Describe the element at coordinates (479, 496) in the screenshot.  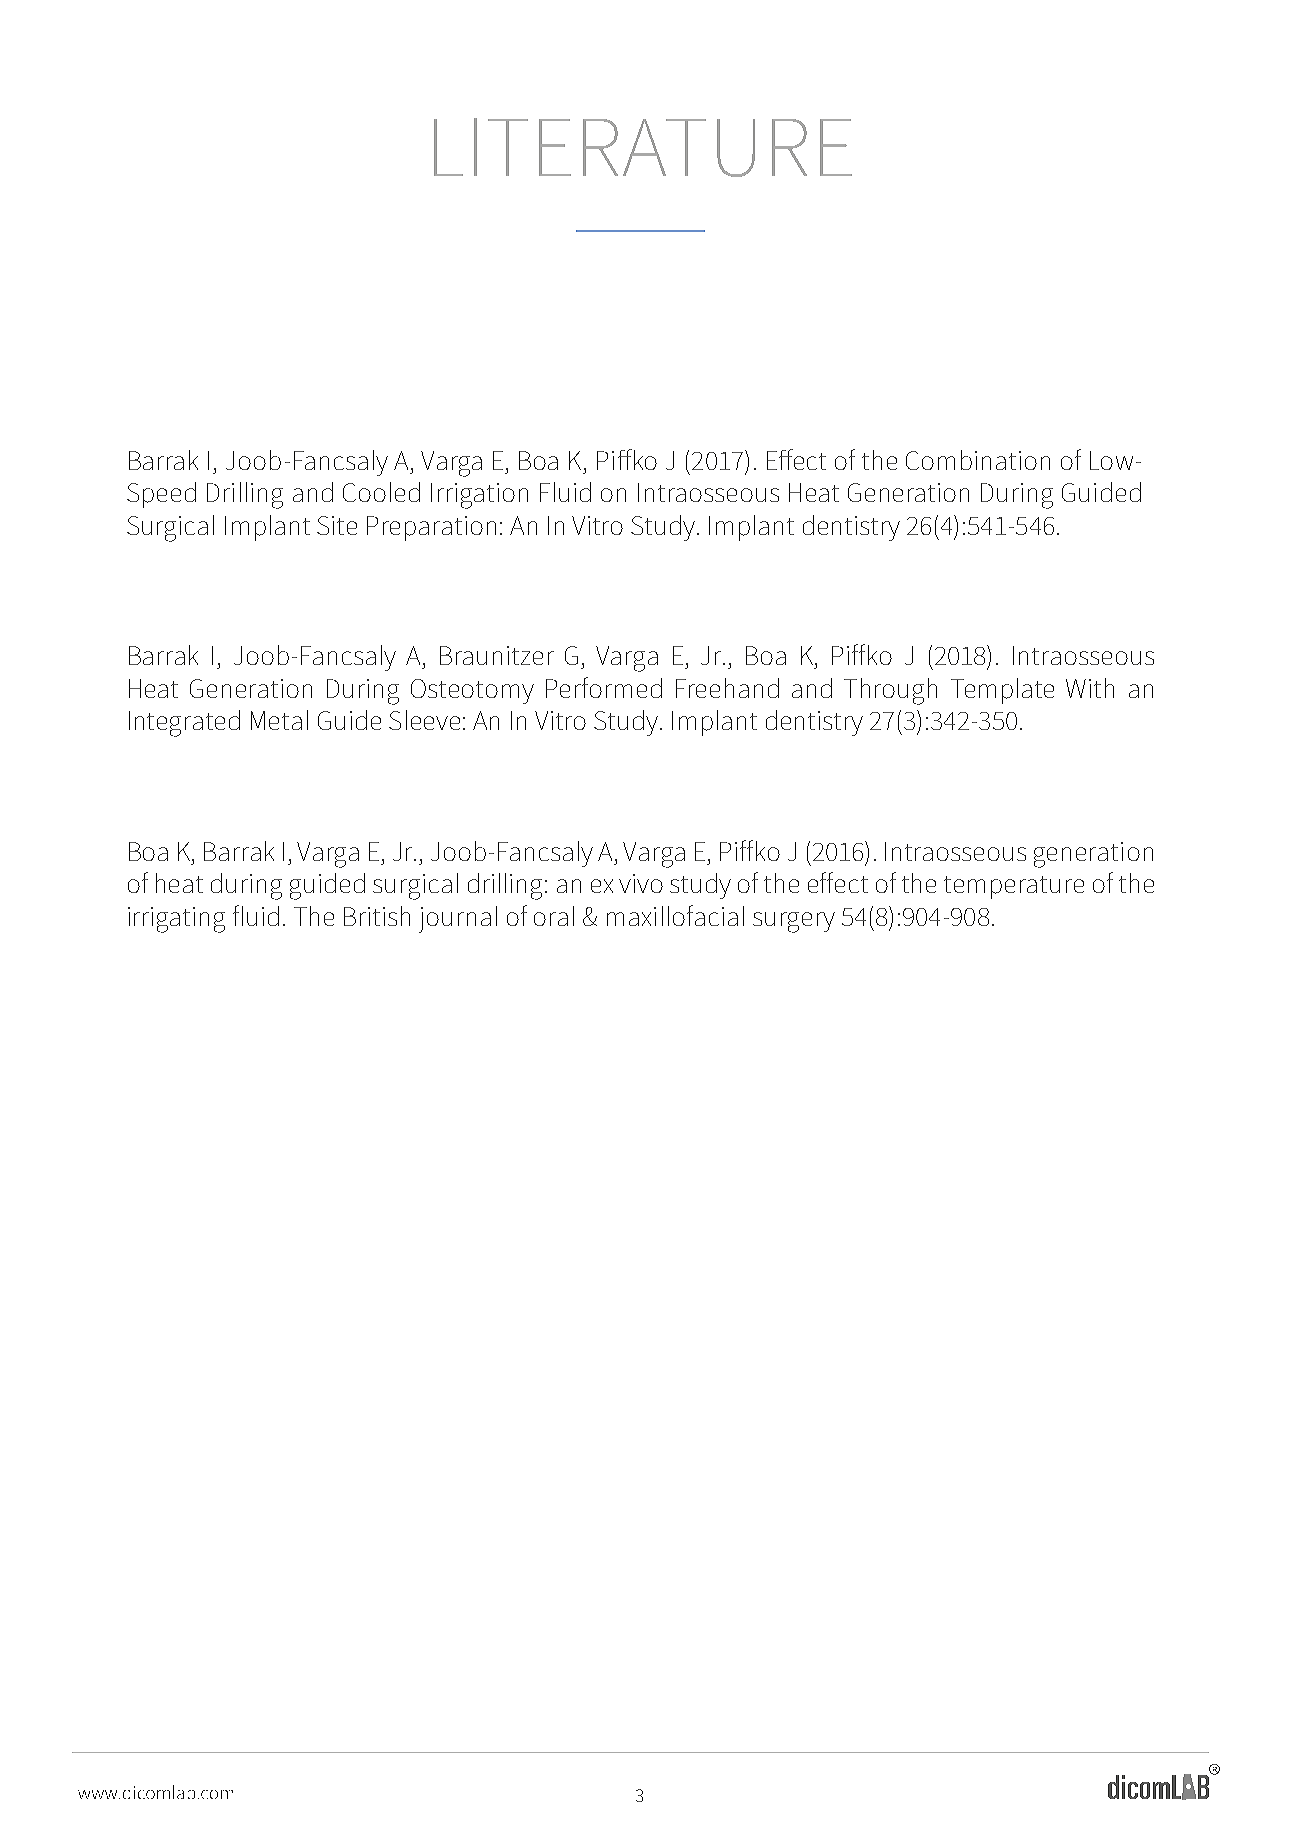
I see `Irrigation` at that location.
